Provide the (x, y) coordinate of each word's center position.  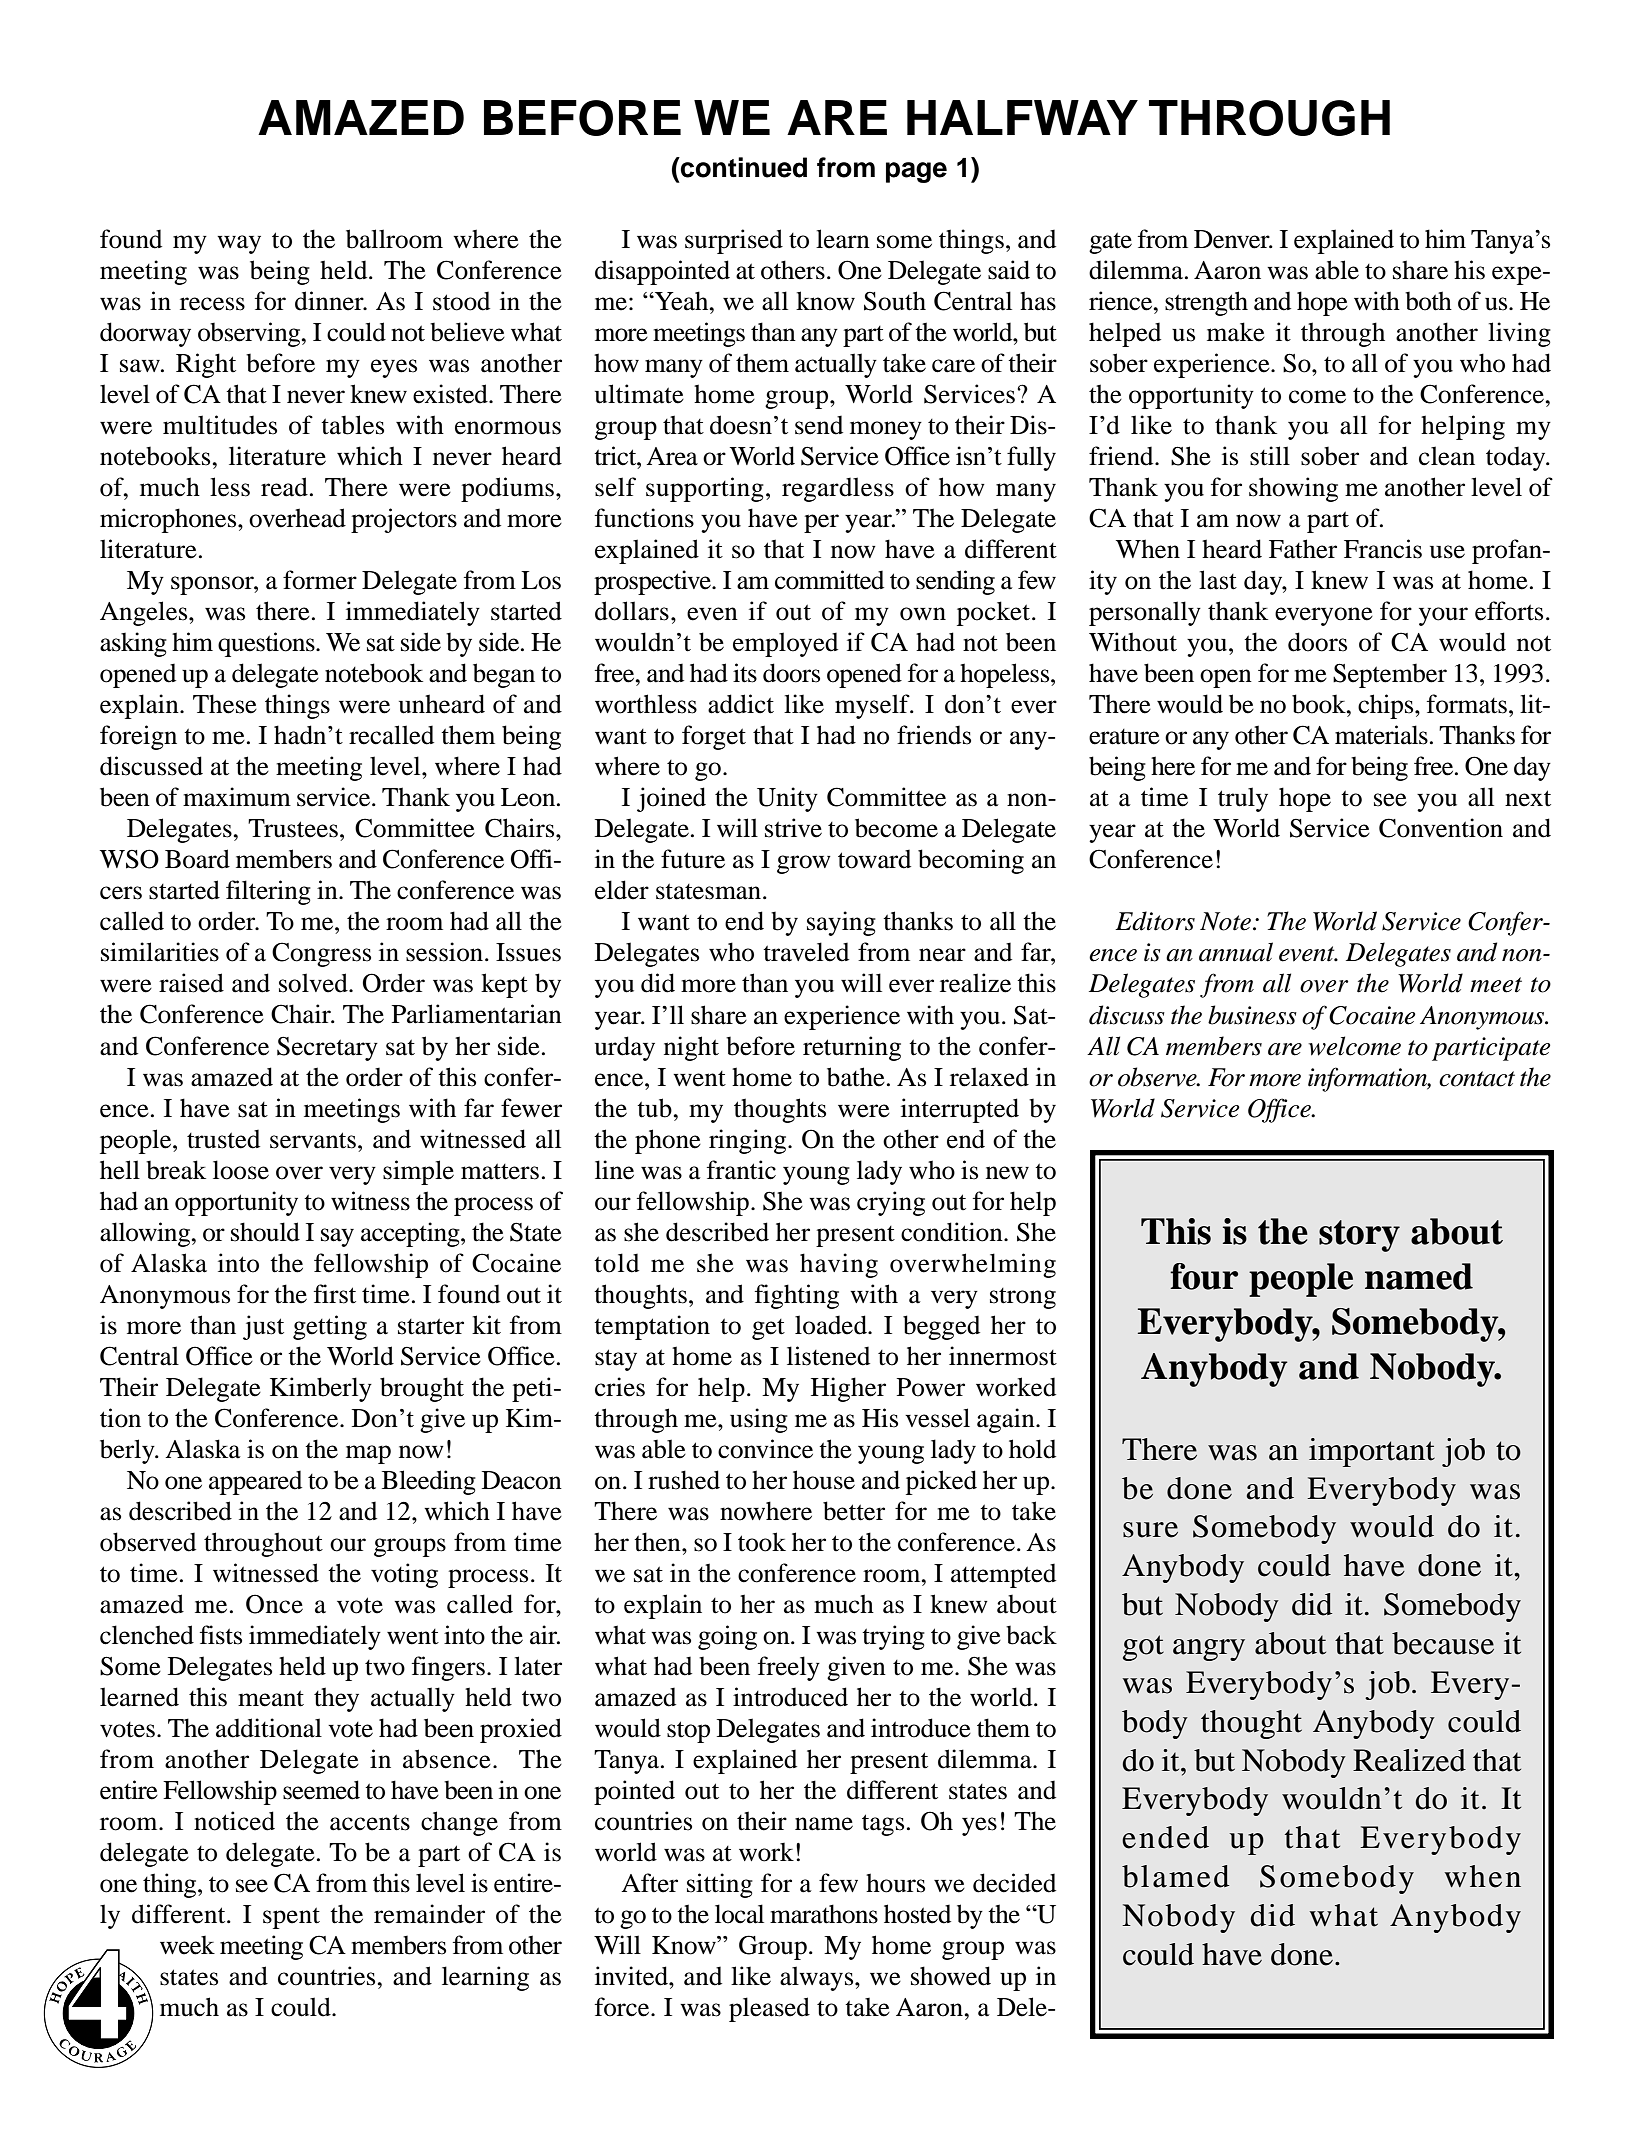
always (818, 1978)
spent (291, 1918)
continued (743, 167)
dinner (330, 301)
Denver (1233, 239)
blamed (1175, 1876)
